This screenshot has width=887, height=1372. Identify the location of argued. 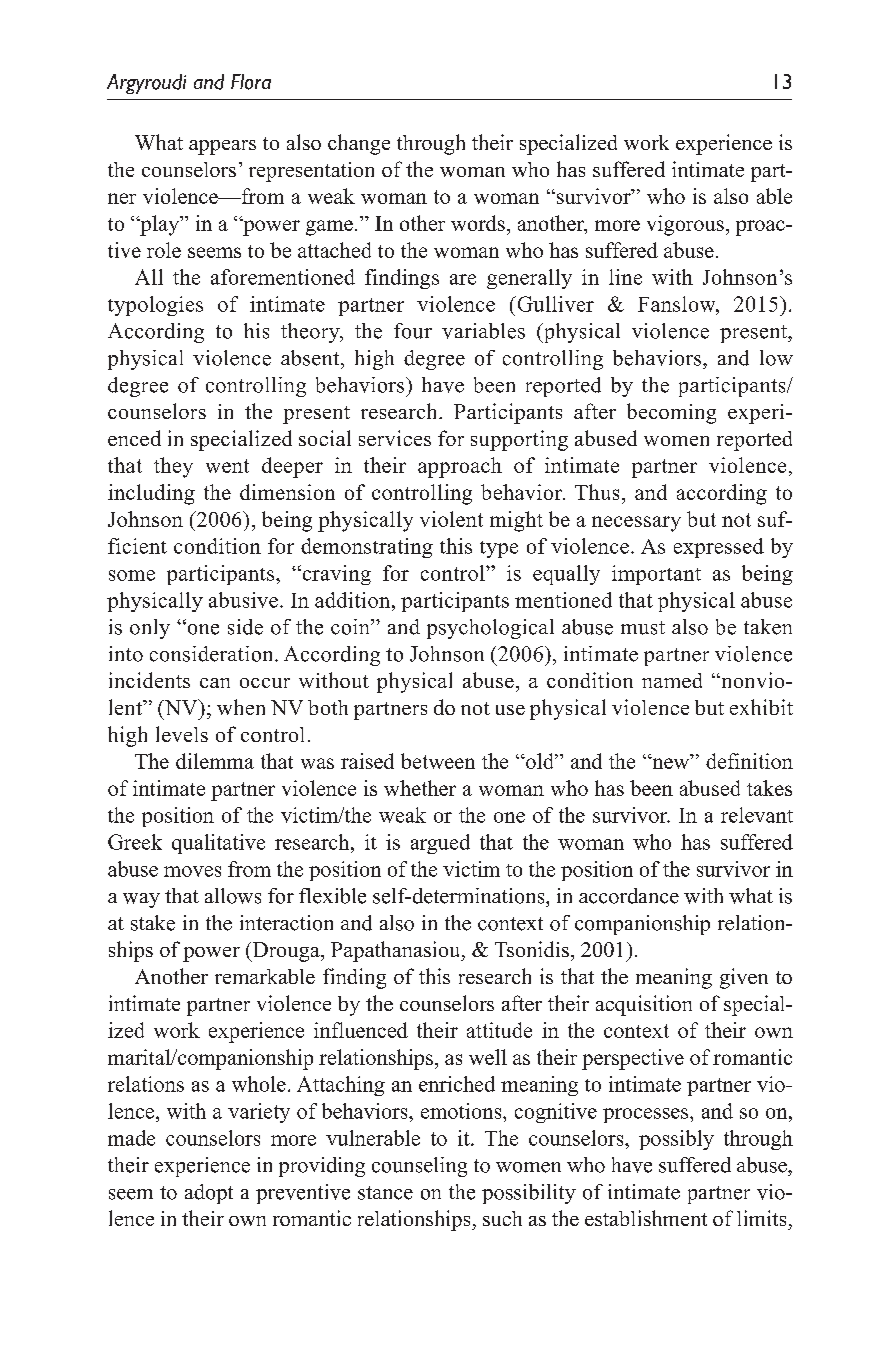
(440, 844).
